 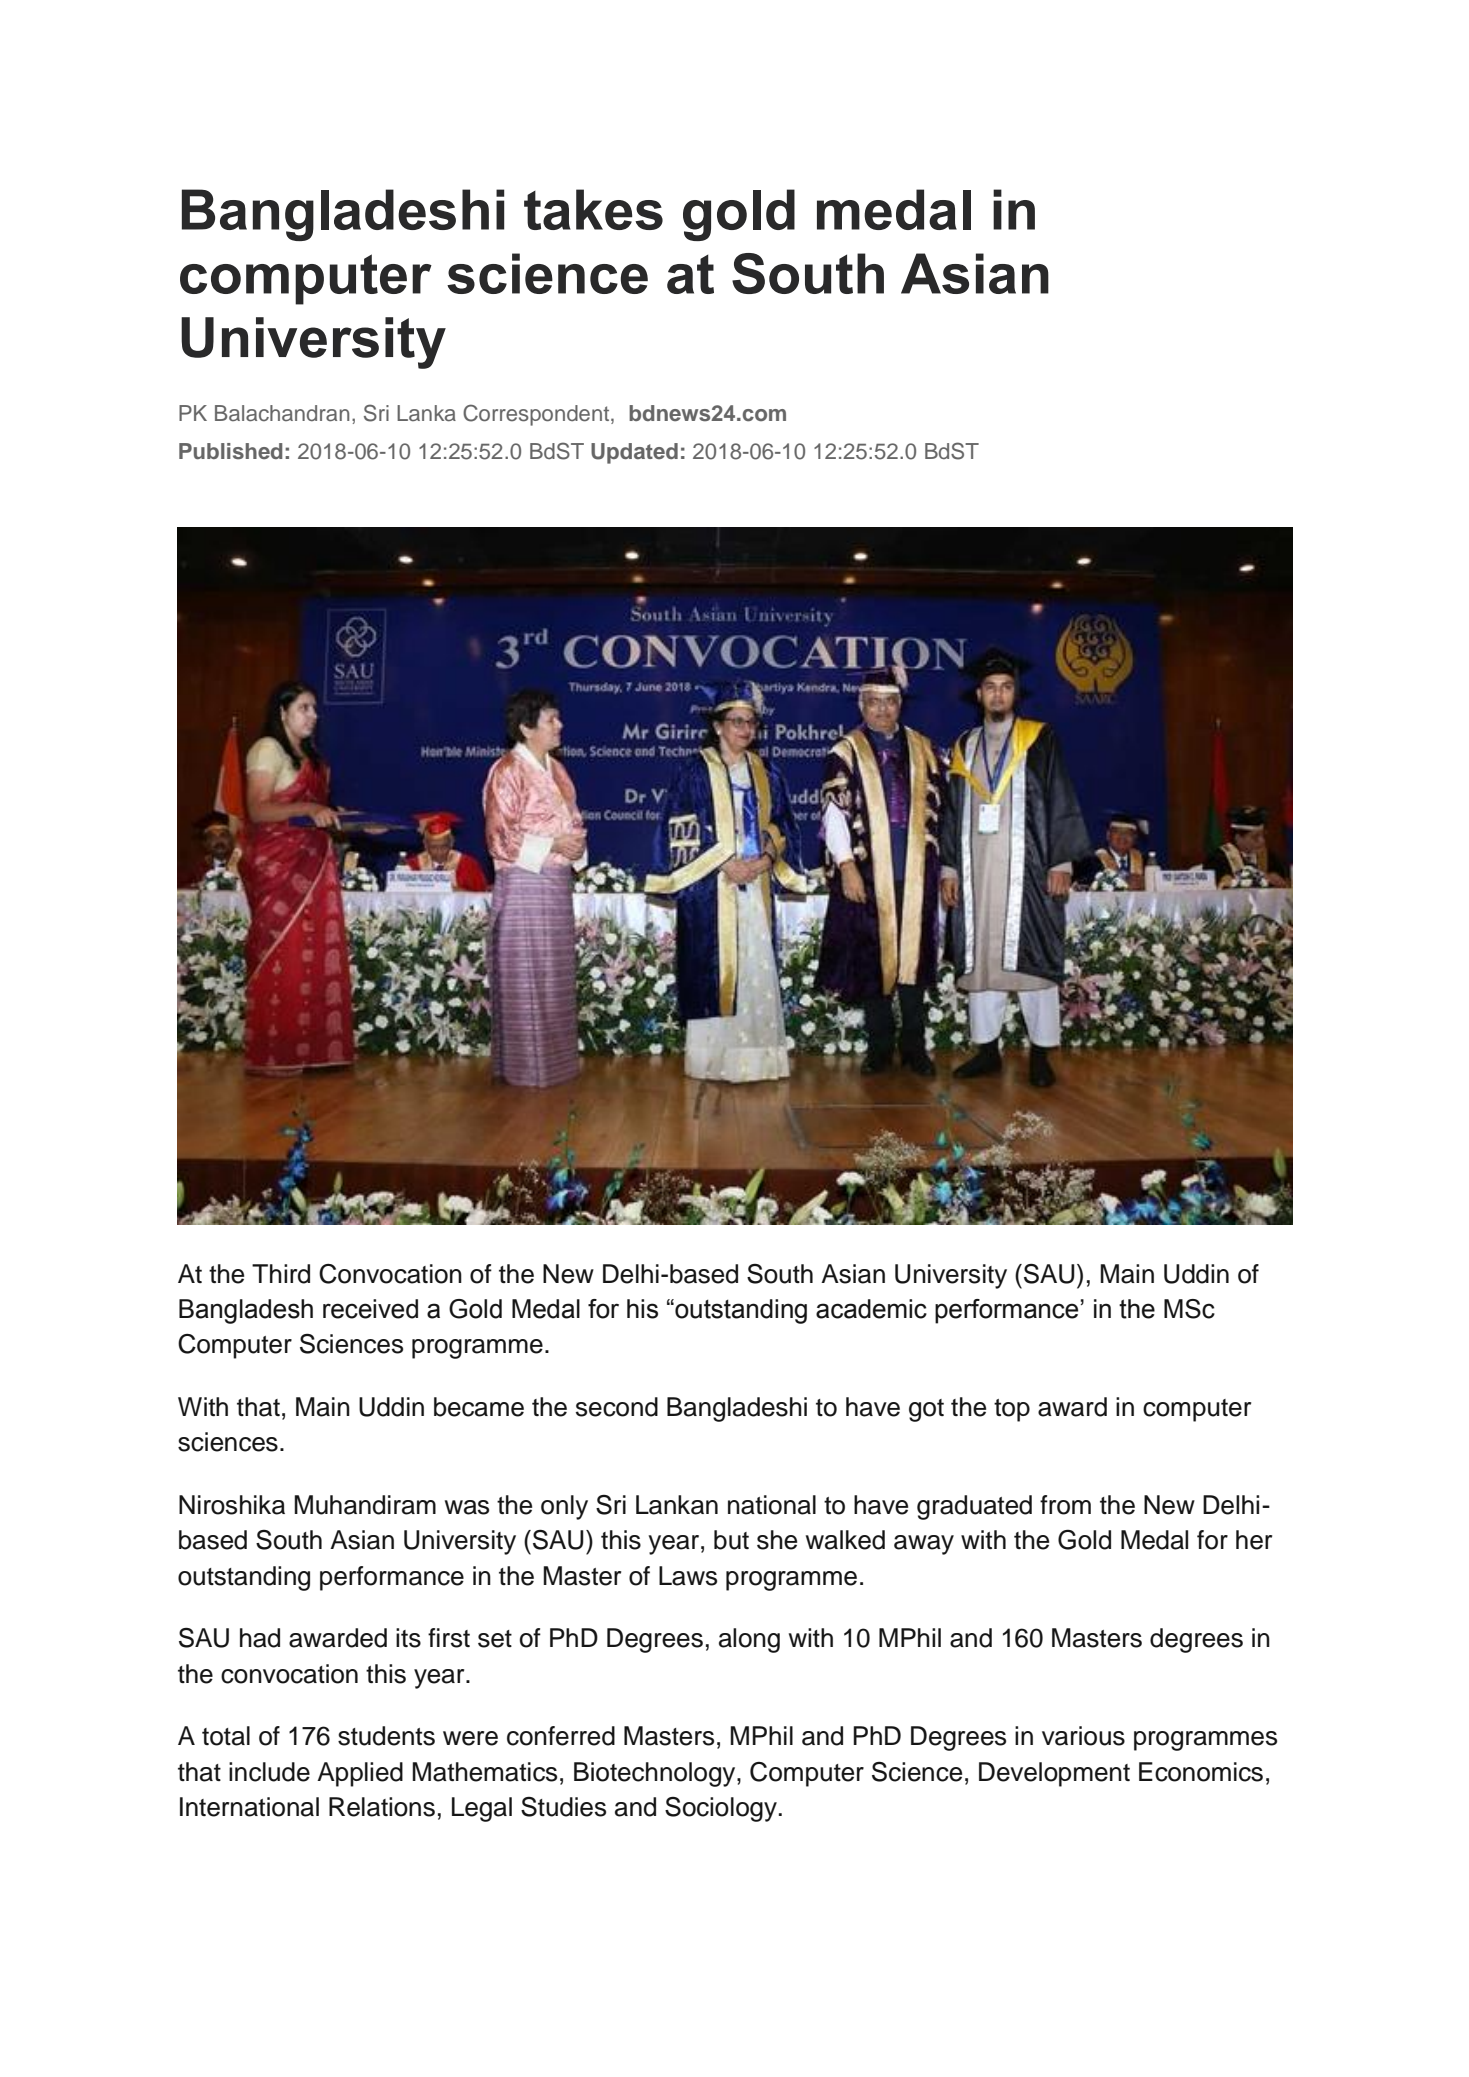 I want to click on got, so click(x=926, y=1410).
